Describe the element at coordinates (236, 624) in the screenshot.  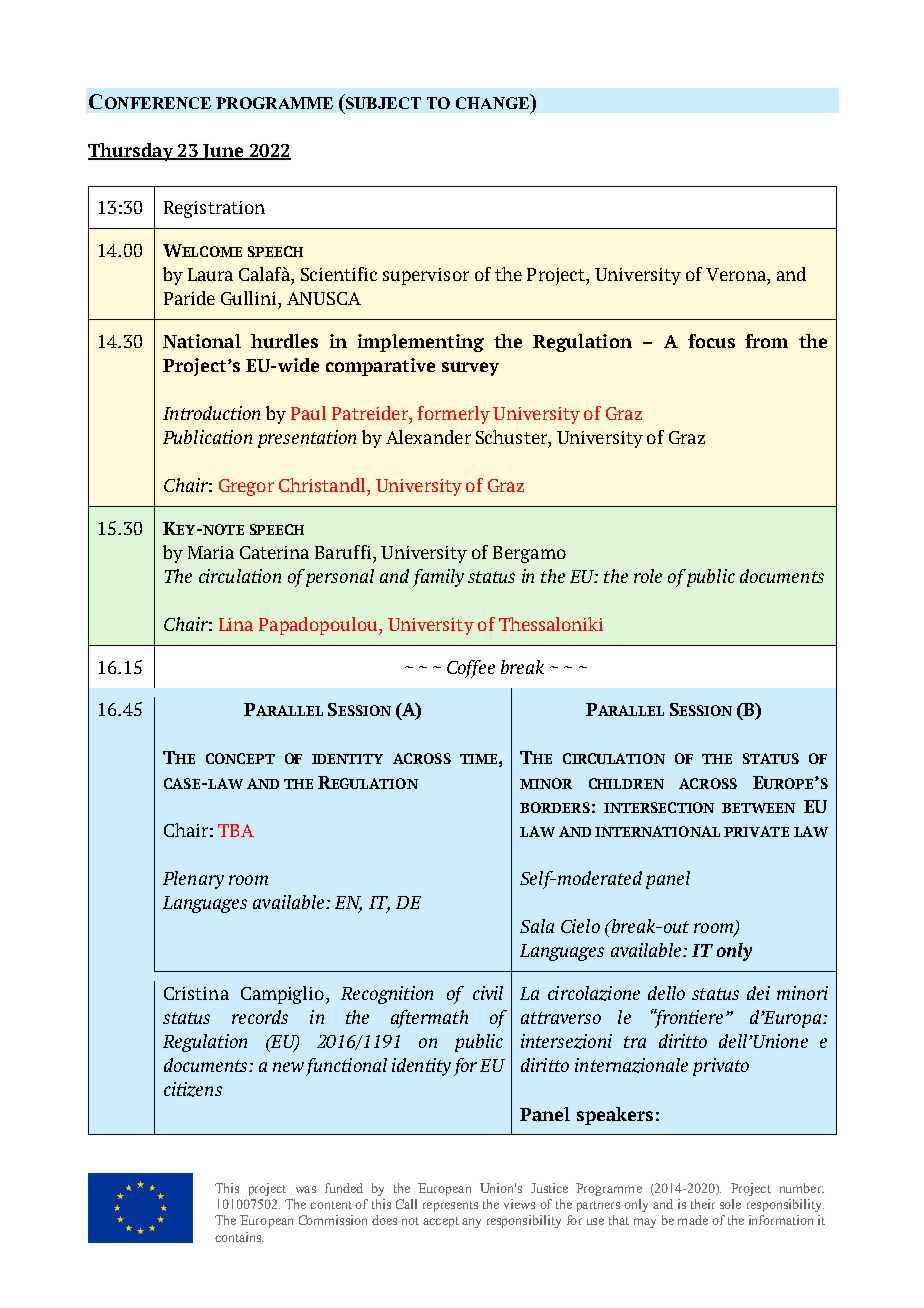
I see `Lina` at that location.
